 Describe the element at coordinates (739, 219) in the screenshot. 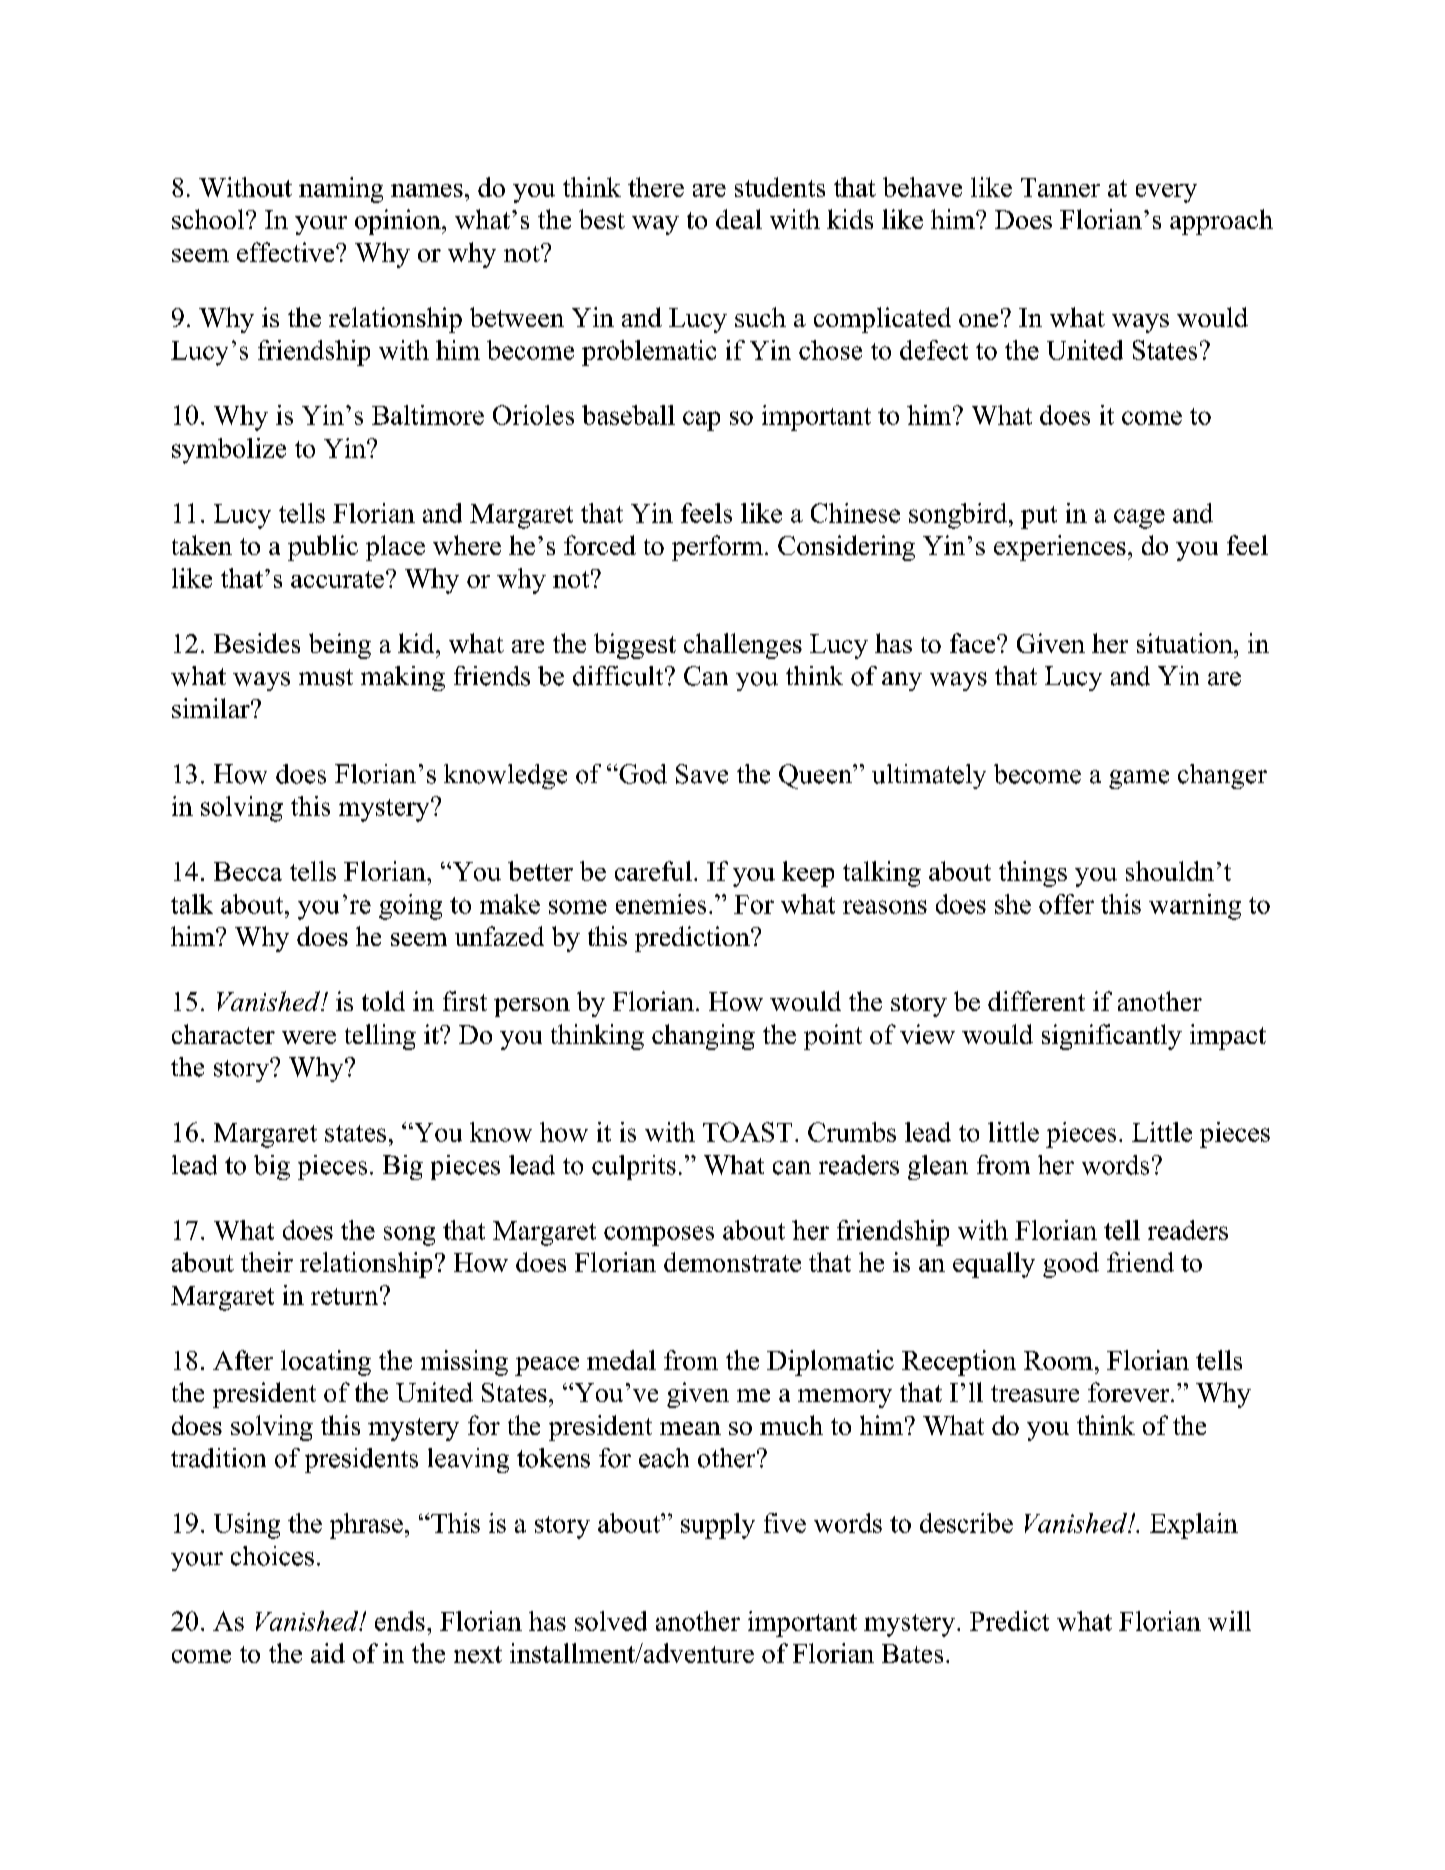

I see `deal` at that location.
